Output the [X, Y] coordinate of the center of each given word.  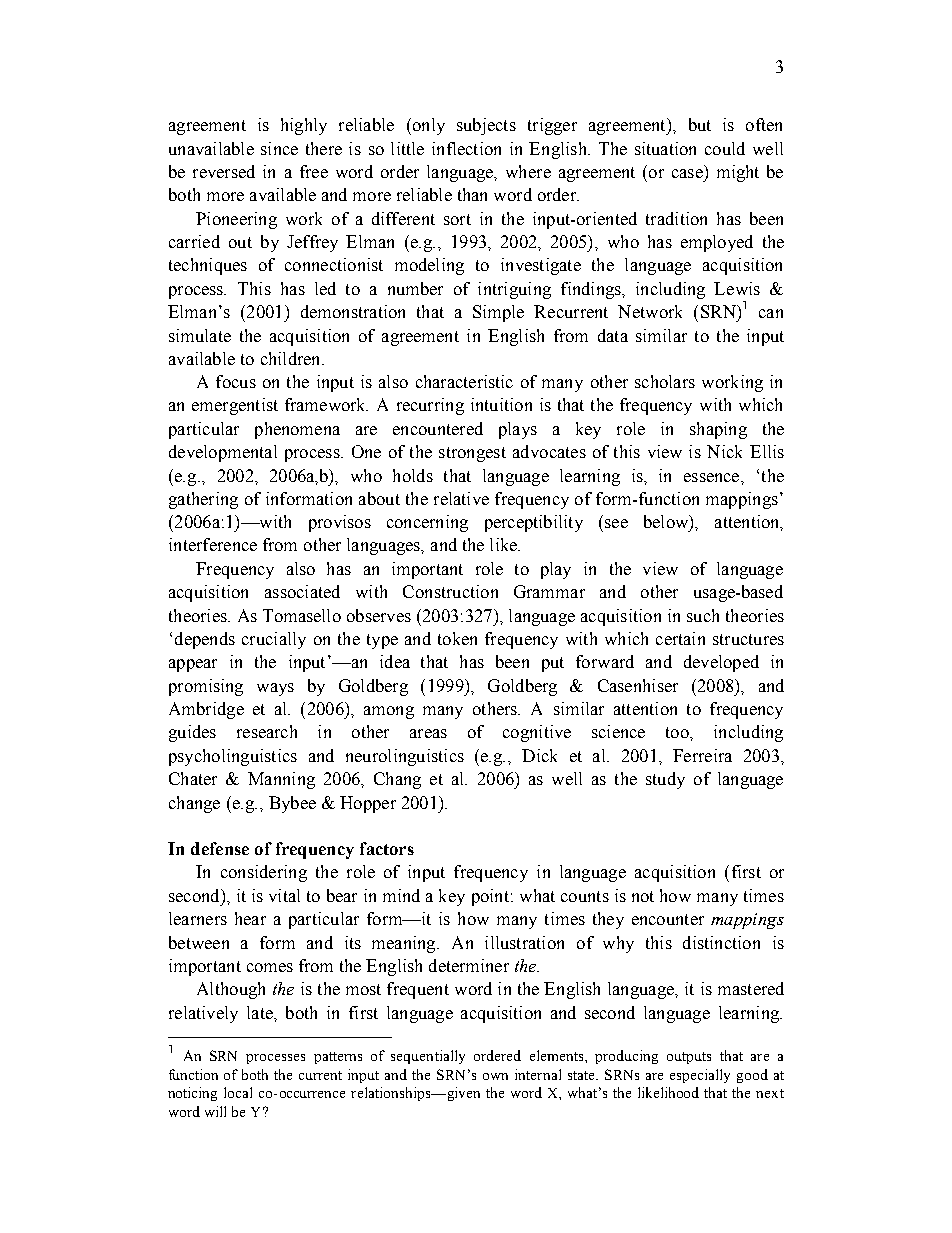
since [279, 148]
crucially [274, 640]
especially [700, 1076]
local [238, 1092]
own [495, 1076]
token [457, 638]
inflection [466, 148]
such [703, 615]
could [725, 148]
